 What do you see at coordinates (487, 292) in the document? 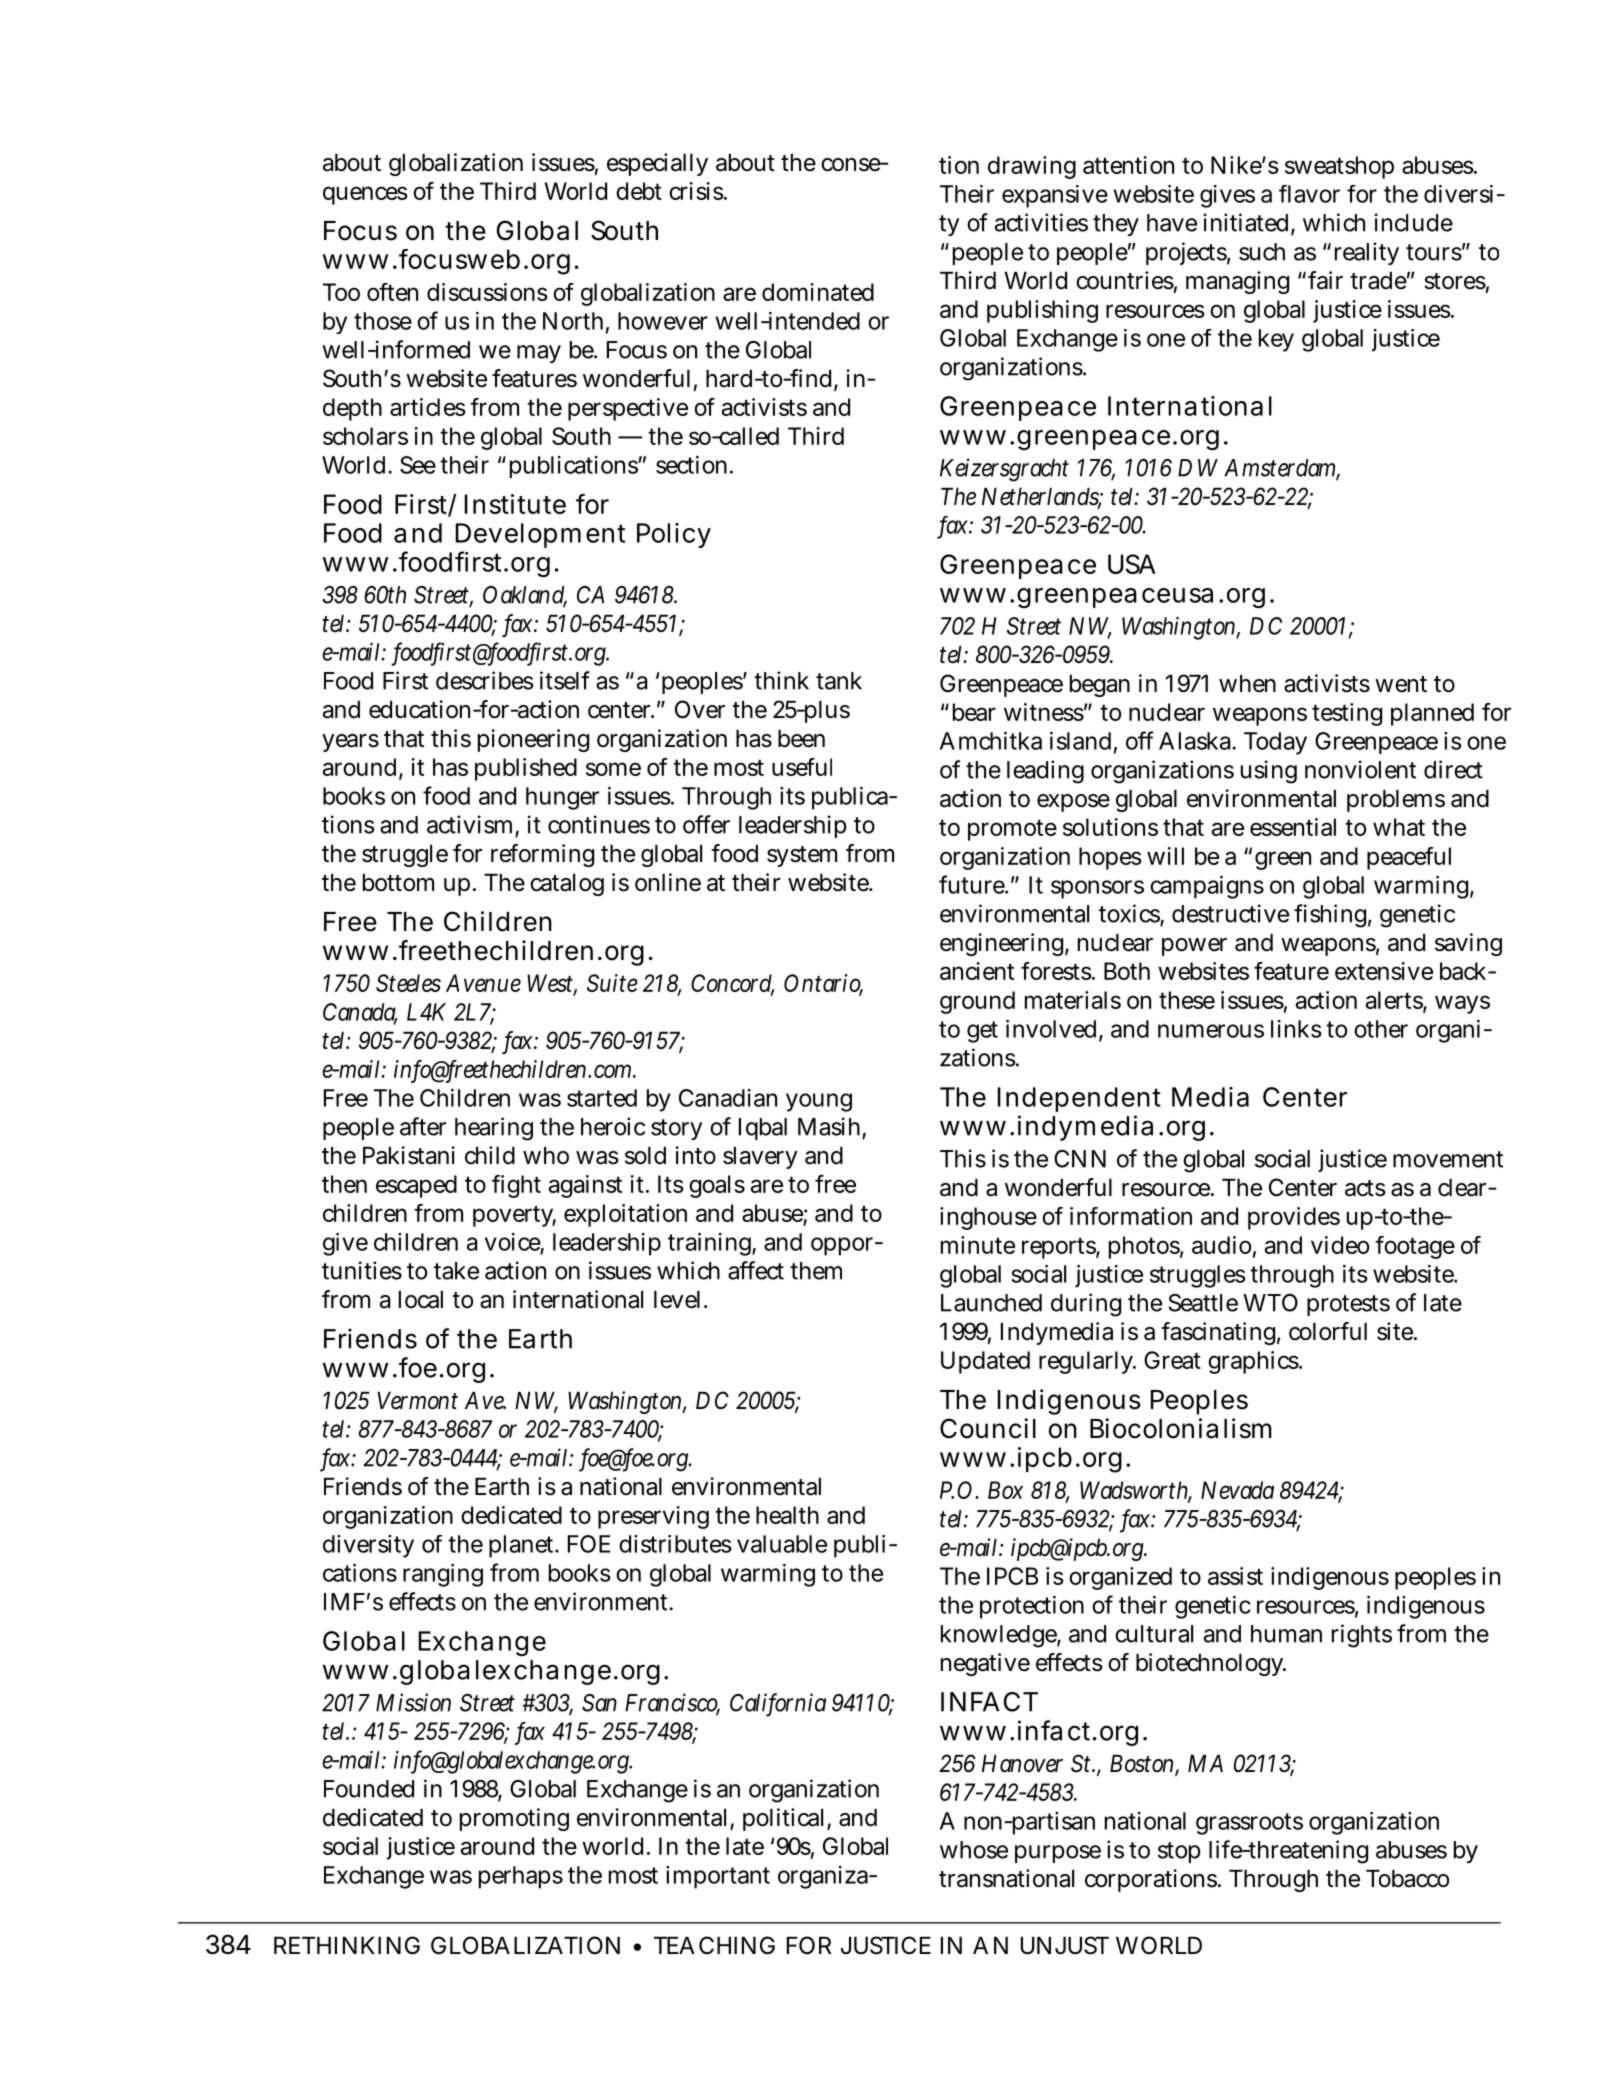
I see `discussions` at bounding box center [487, 292].
